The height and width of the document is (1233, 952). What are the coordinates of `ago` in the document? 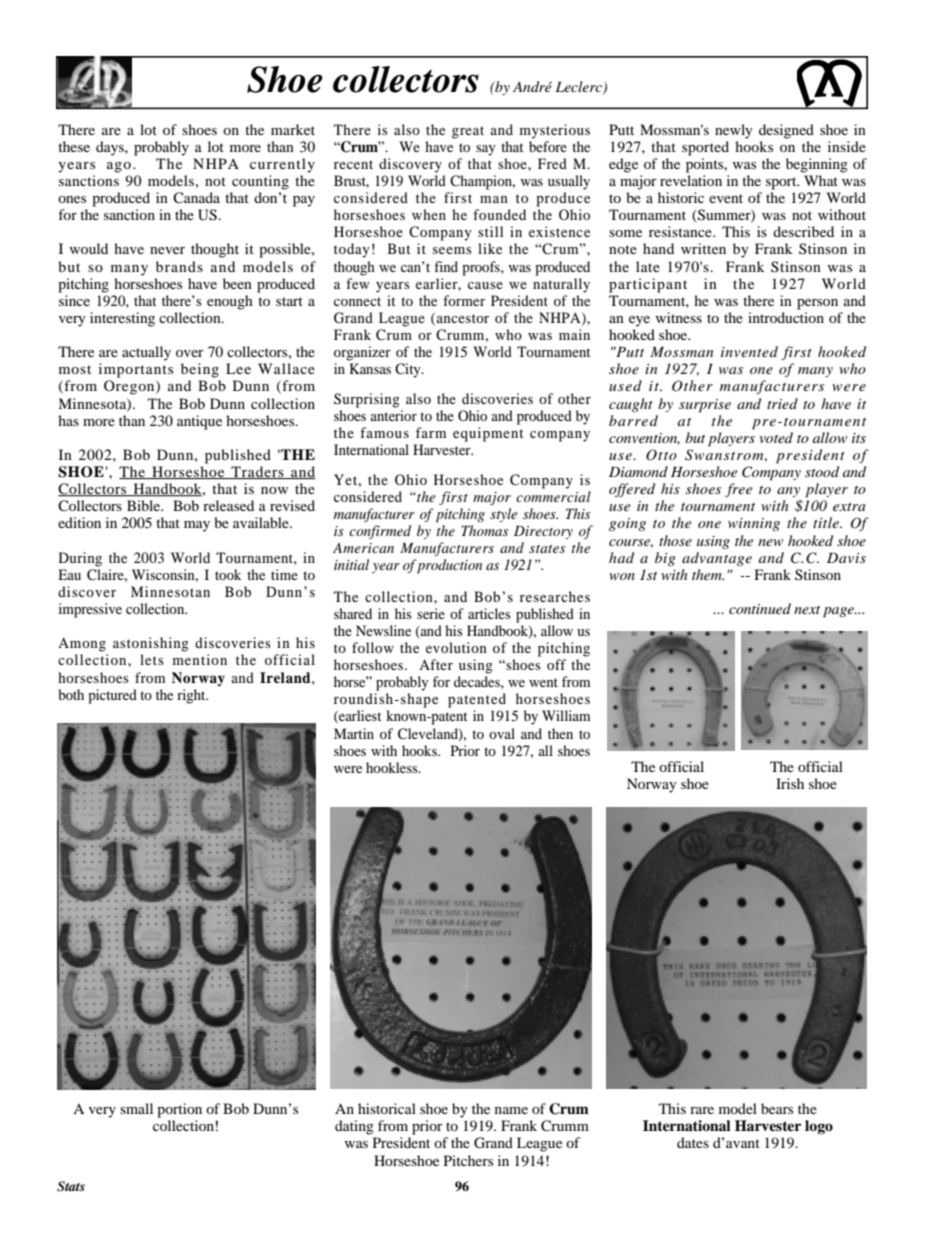 It's located at (119, 167).
